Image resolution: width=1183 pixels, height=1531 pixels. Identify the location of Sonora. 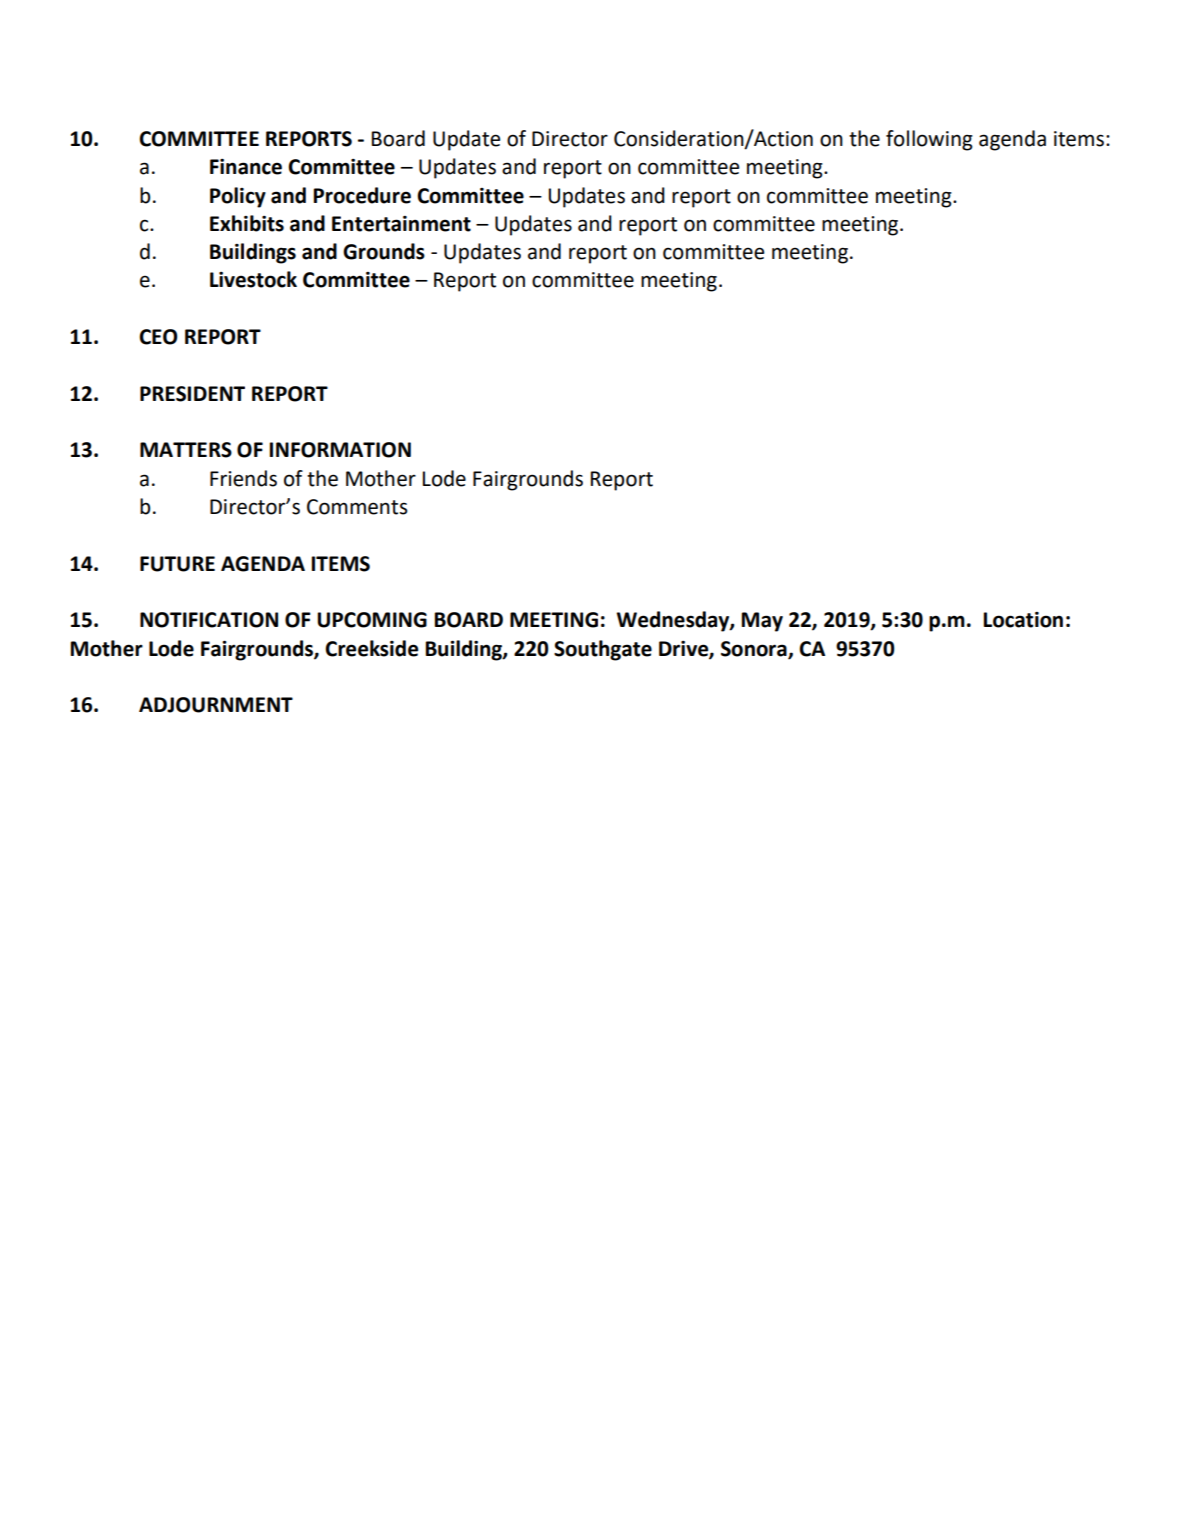
(755, 649).
